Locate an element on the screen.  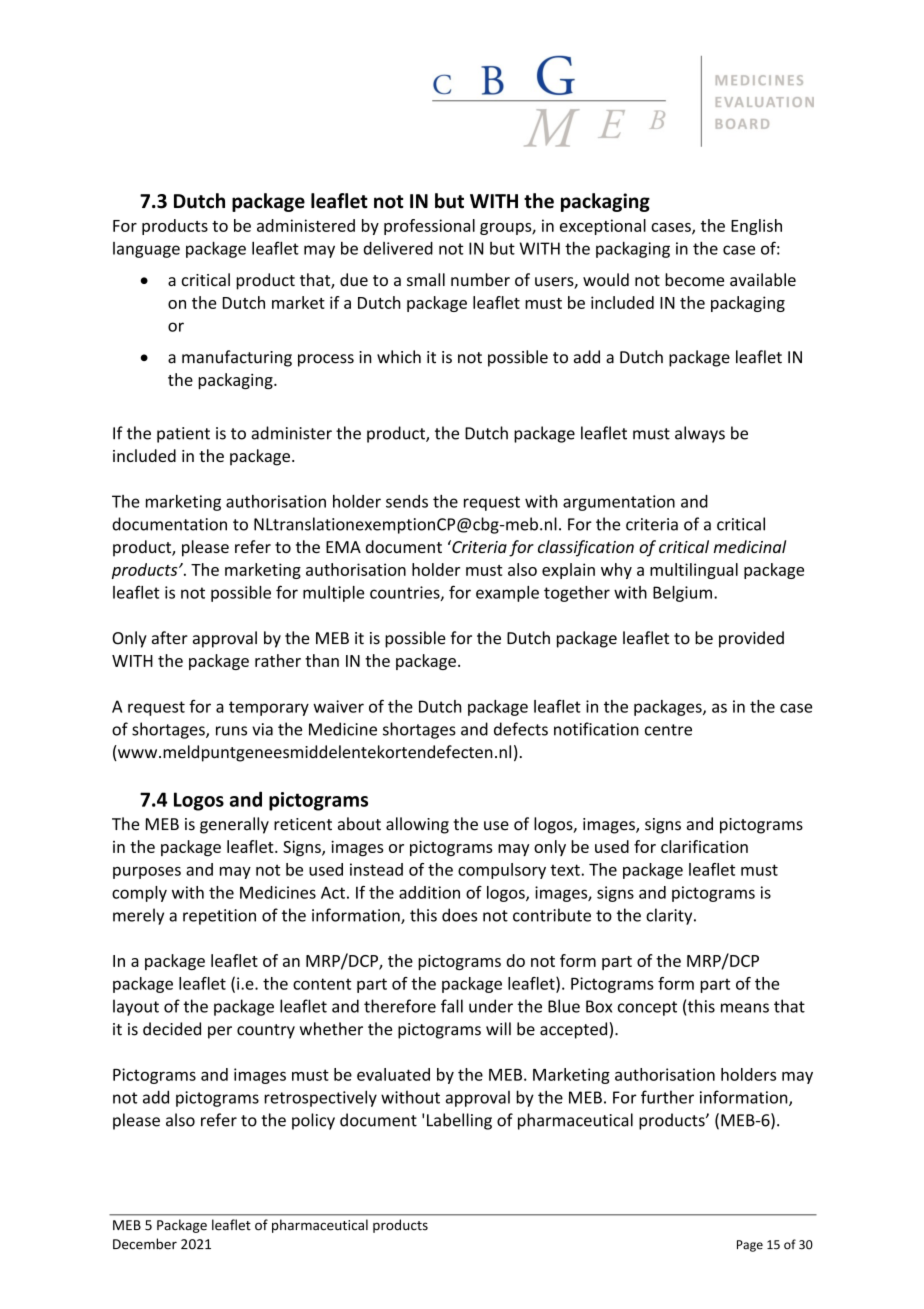
argumentation is located at coordinates (619, 503).
